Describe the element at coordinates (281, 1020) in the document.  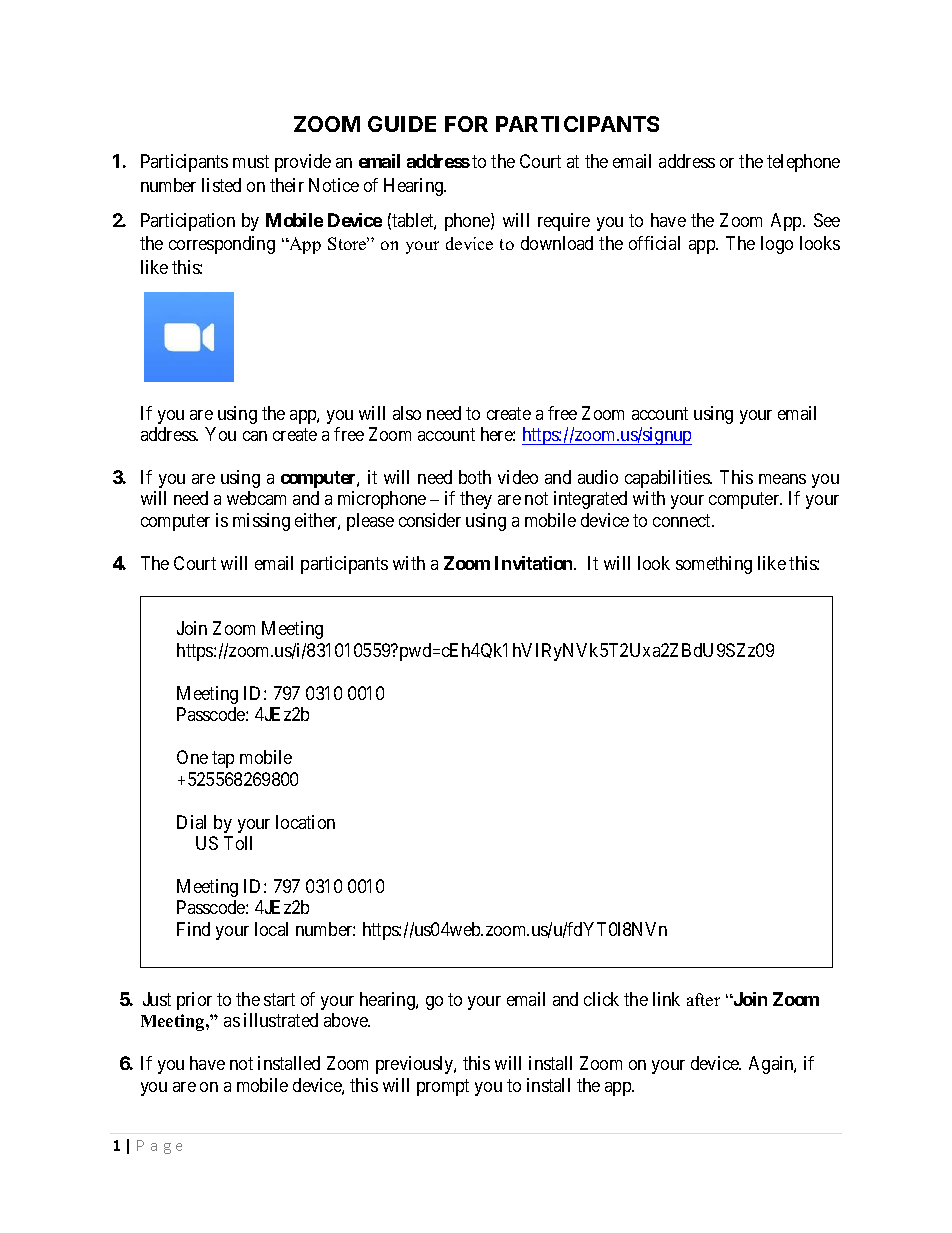
I see `illustrated` at that location.
